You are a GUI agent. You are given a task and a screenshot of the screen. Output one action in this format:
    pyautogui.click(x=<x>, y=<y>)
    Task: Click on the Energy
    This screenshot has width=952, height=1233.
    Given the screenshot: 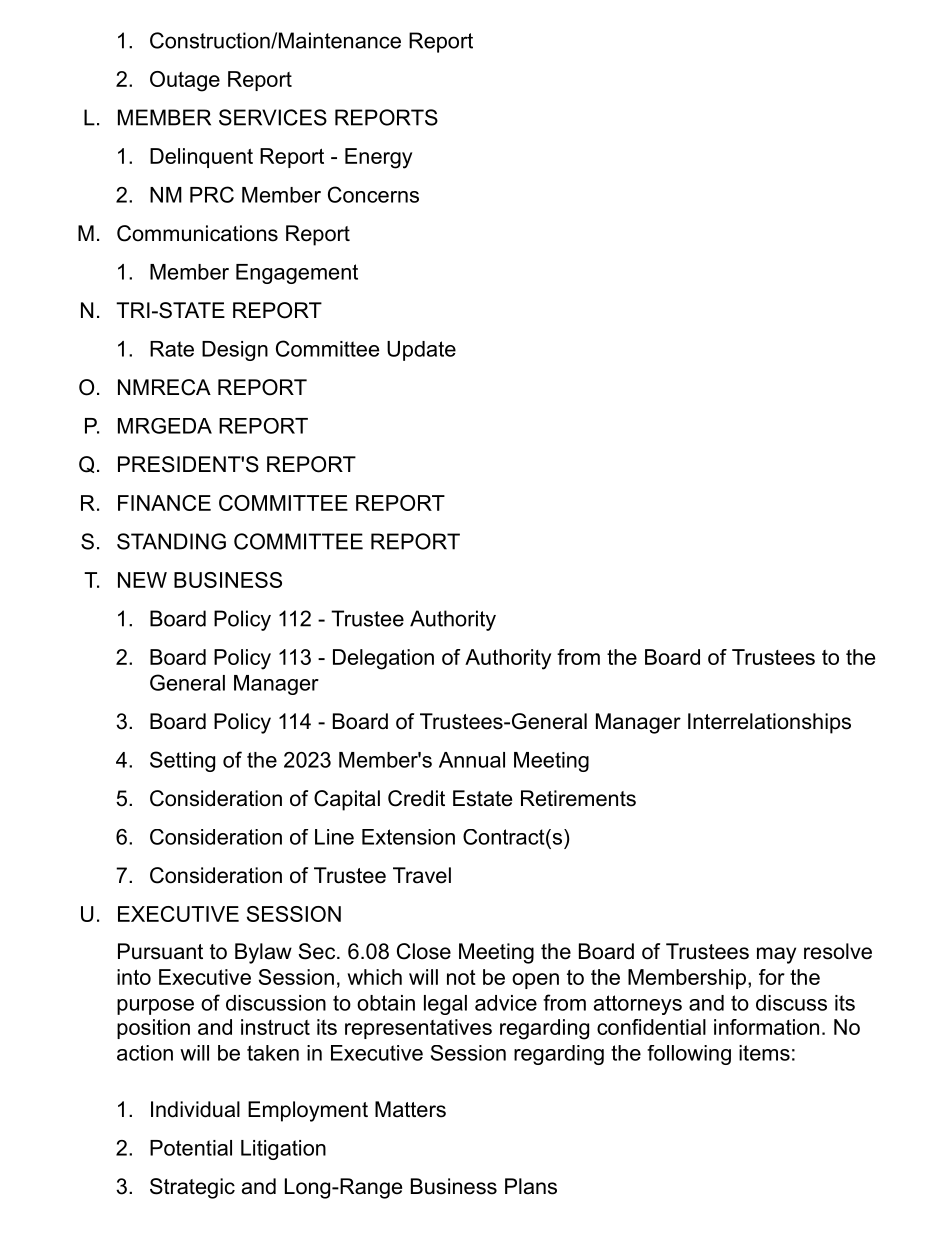 What is the action you would take?
    pyautogui.click(x=378, y=158)
